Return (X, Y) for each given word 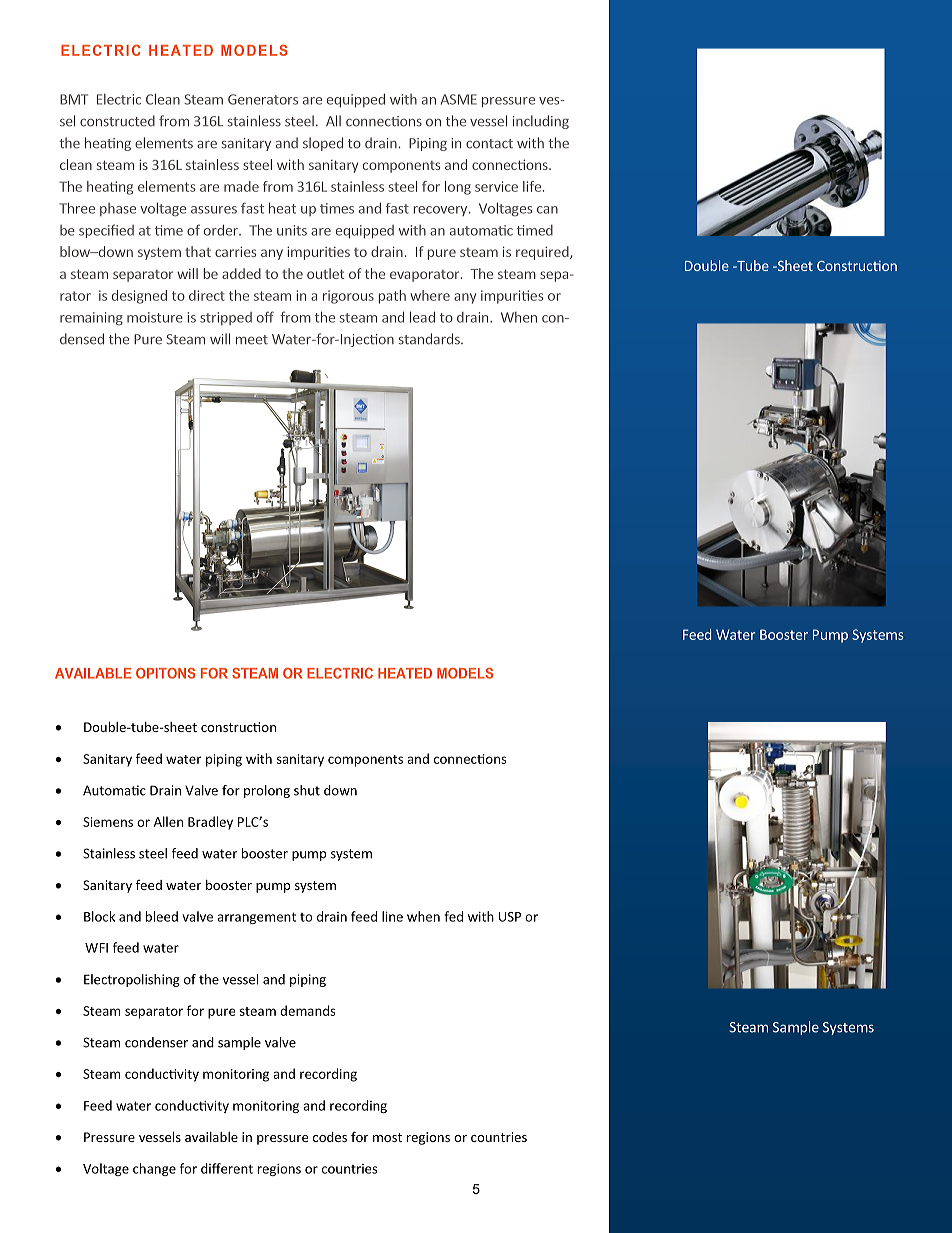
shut (307, 790)
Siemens (108, 822)
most (387, 1137)
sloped (323, 144)
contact (489, 144)
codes (330, 1137)
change (154, 1169)
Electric (119, 99)
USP (510, 917)
